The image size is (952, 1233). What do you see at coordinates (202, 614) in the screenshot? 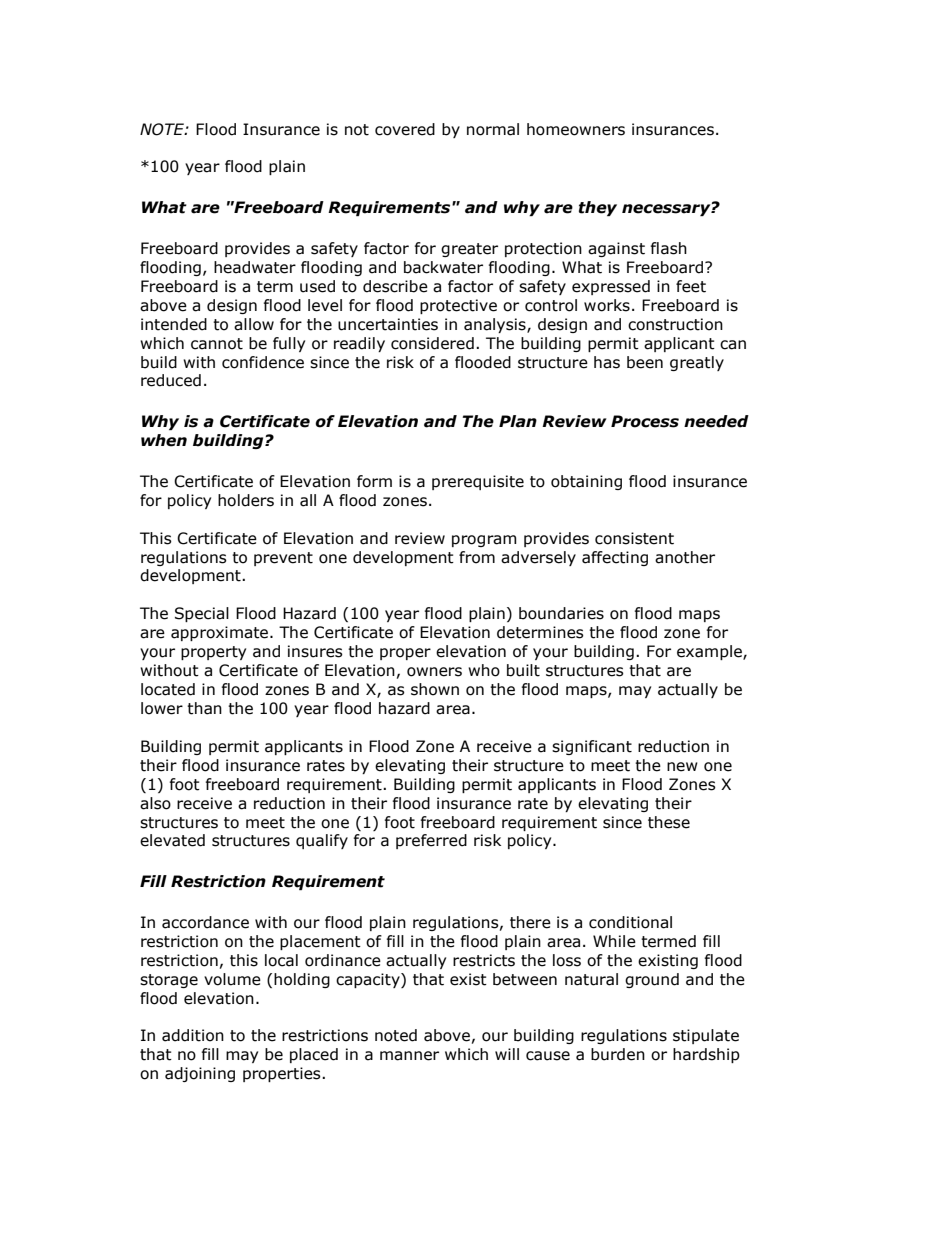
I see `Special` at bounding box center [202, 614].
